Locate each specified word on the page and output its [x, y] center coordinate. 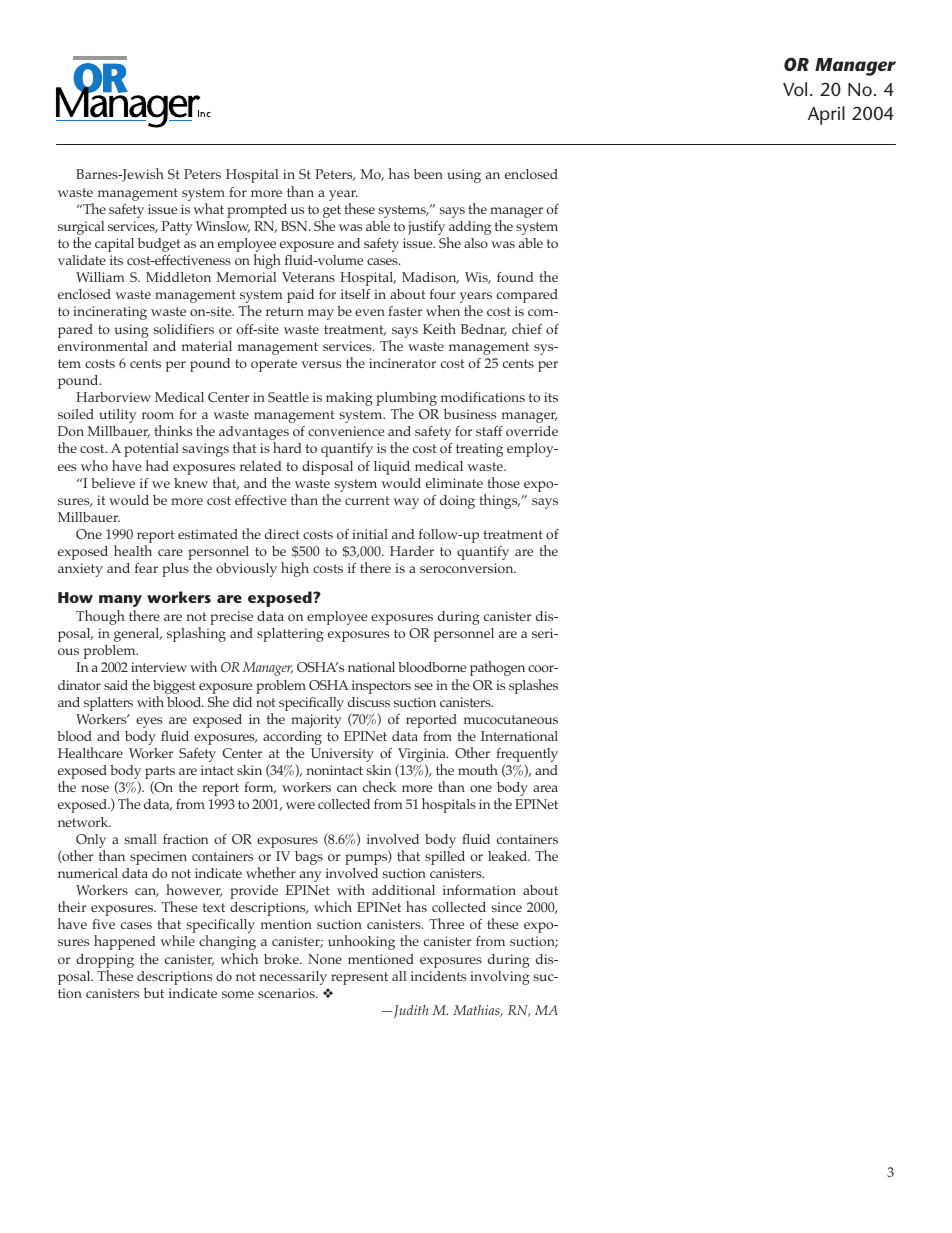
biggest [174, 687]
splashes [533, 686]
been [428, 174]
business [470, 414]
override [532, 431]
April [826, 115]
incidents [438, 976]
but [154, 993]
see [424, 686]
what [208, 208]
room [158, 415]
